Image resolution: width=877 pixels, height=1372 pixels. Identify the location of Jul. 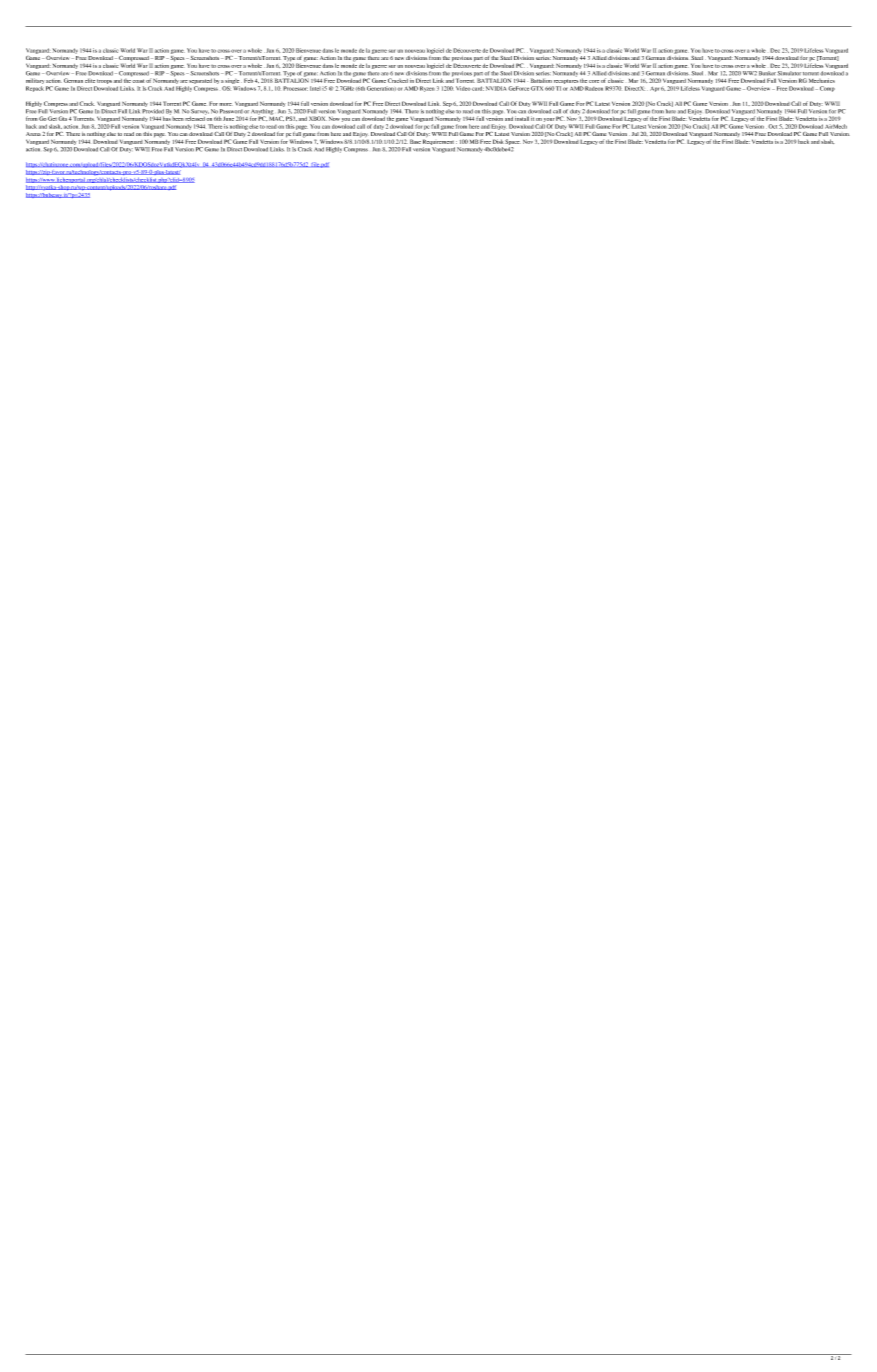
(635, 134).
